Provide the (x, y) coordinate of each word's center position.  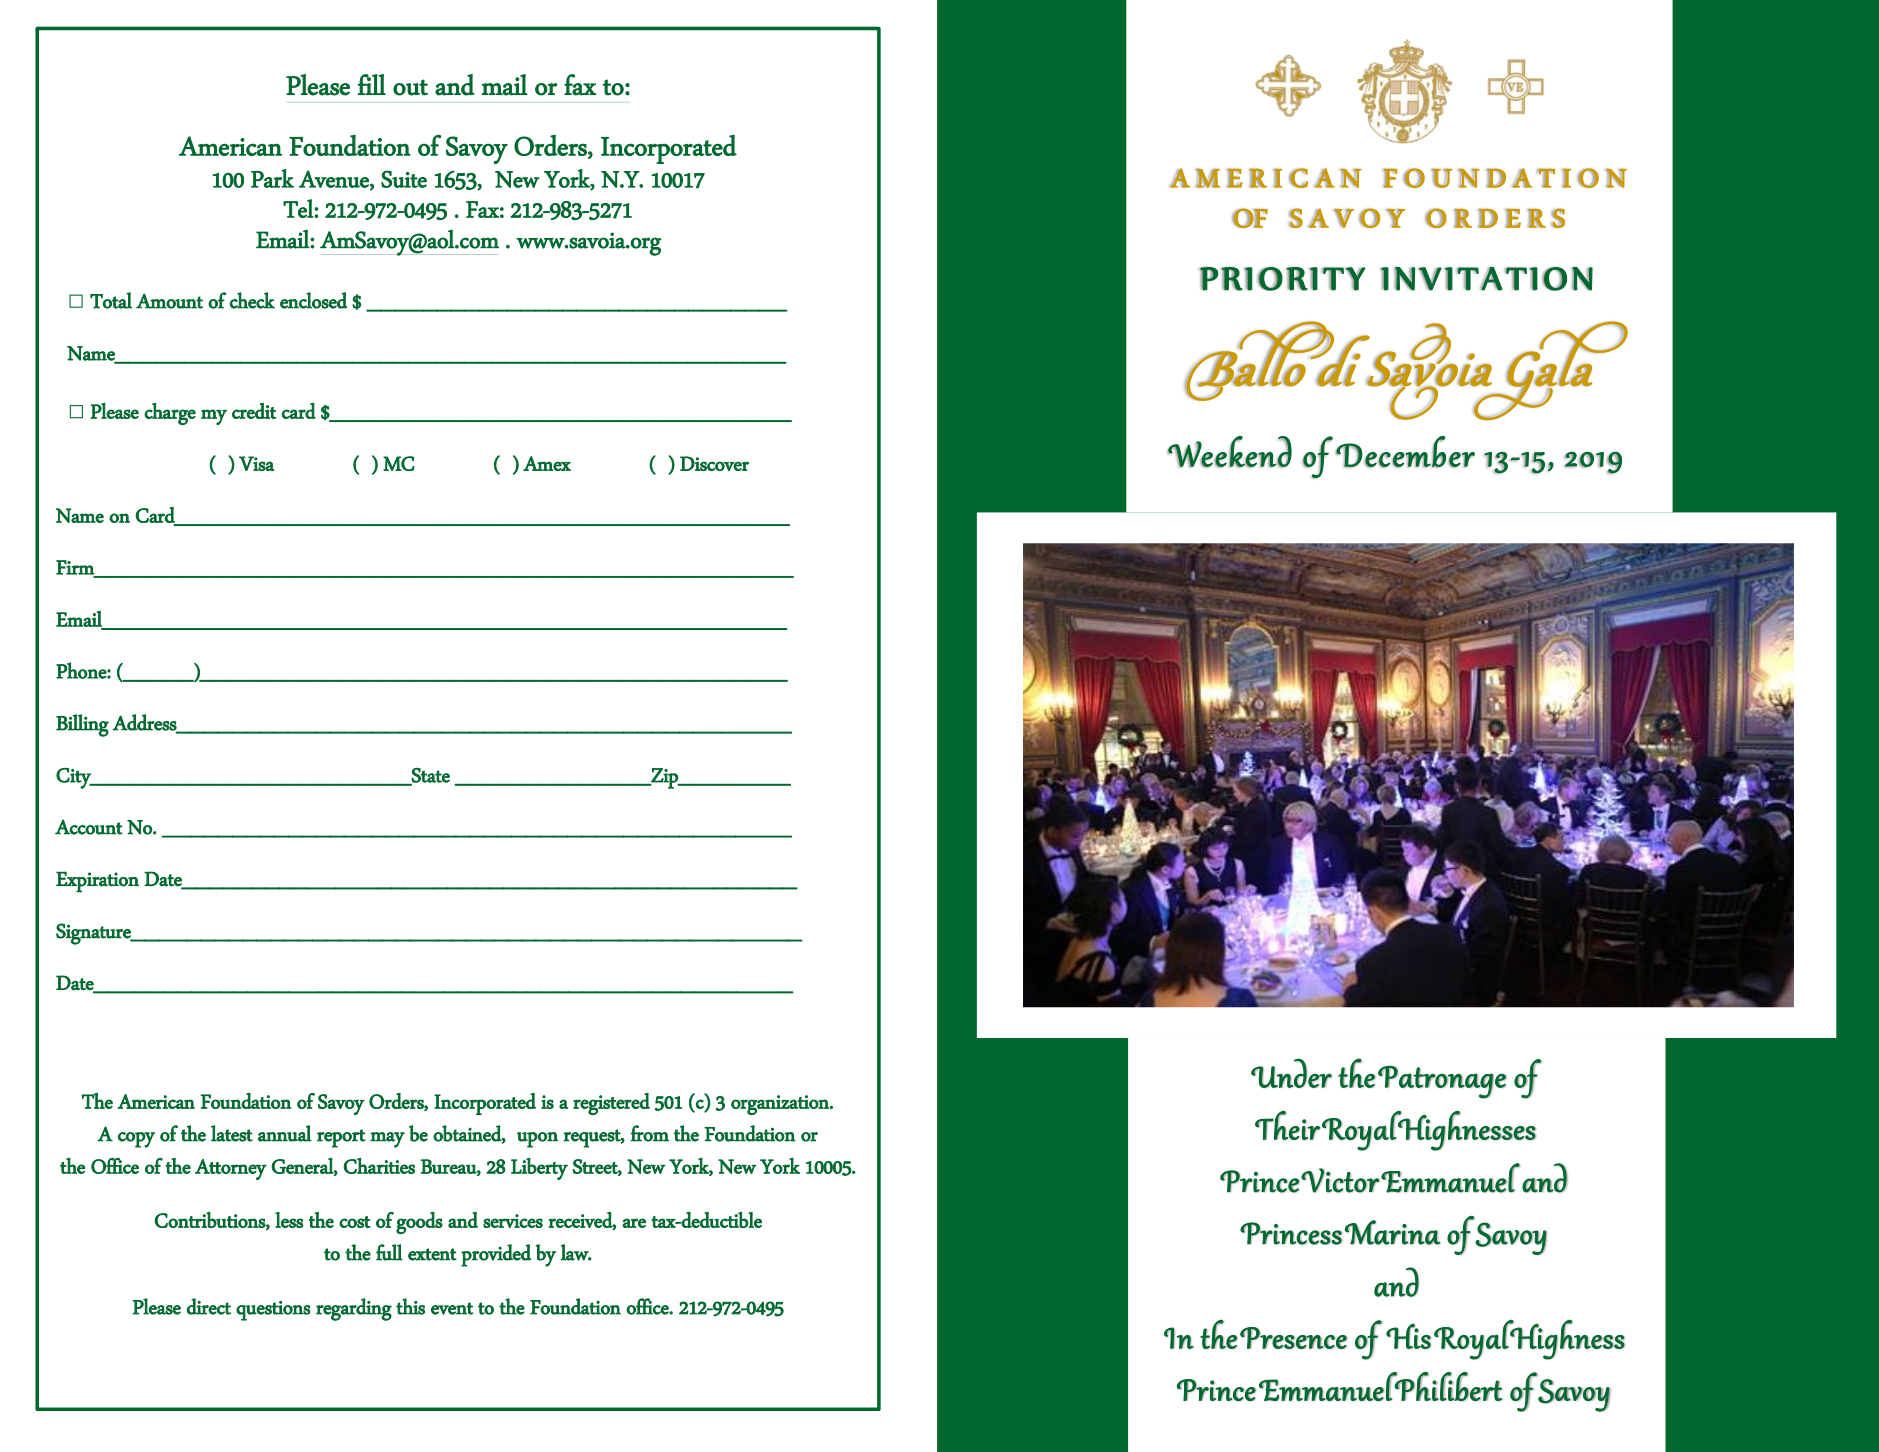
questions (273, 1311)
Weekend (1229, 452)
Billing (82, 725)
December (1405, 452)
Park (272, 178)
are (634, 1223)
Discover (714, 463)
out (410, 87)
